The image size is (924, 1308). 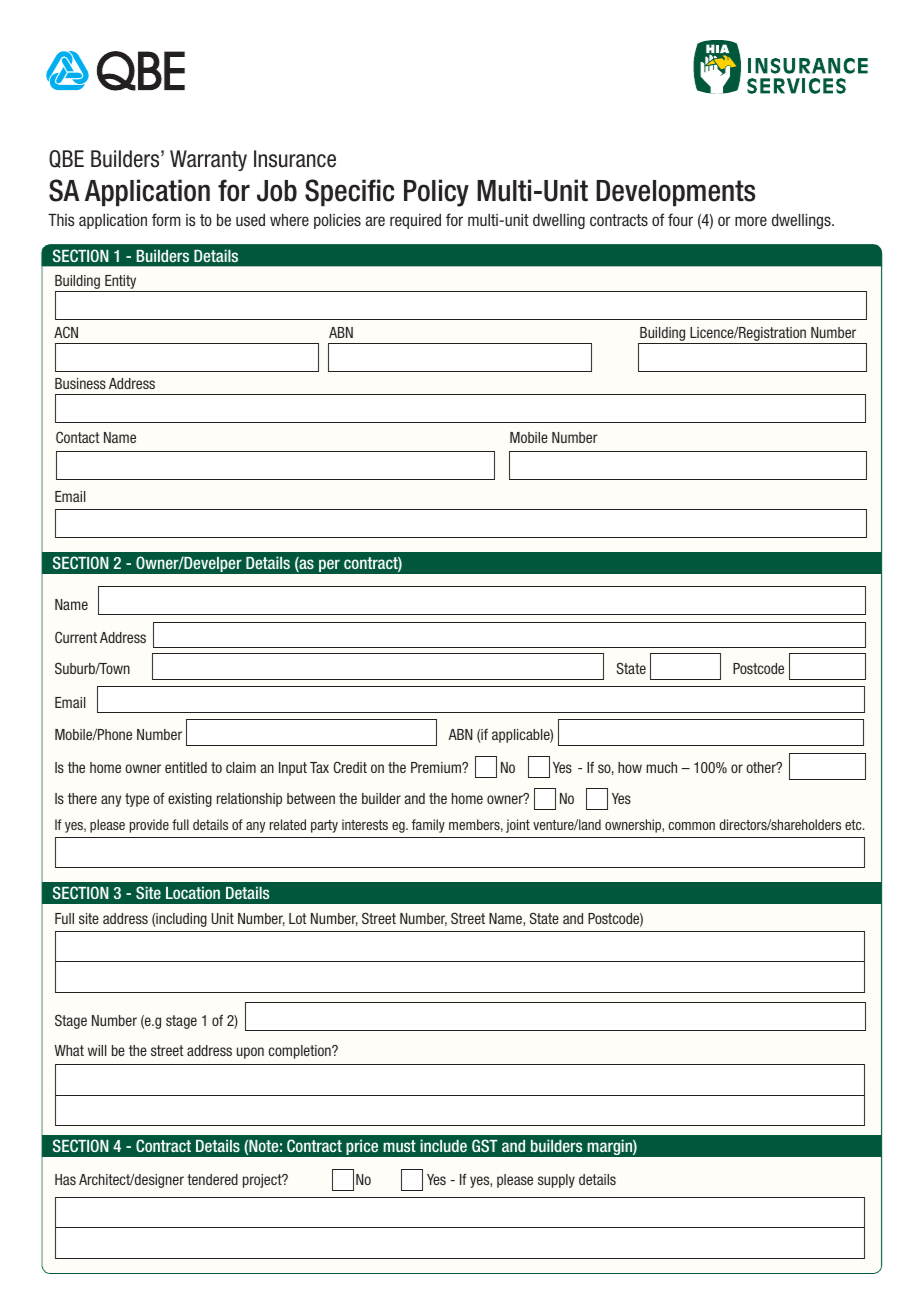 What do you see at coordinates (437, 767) in the screenshot?
I see `Premium` at bounding box center [437, 767].
